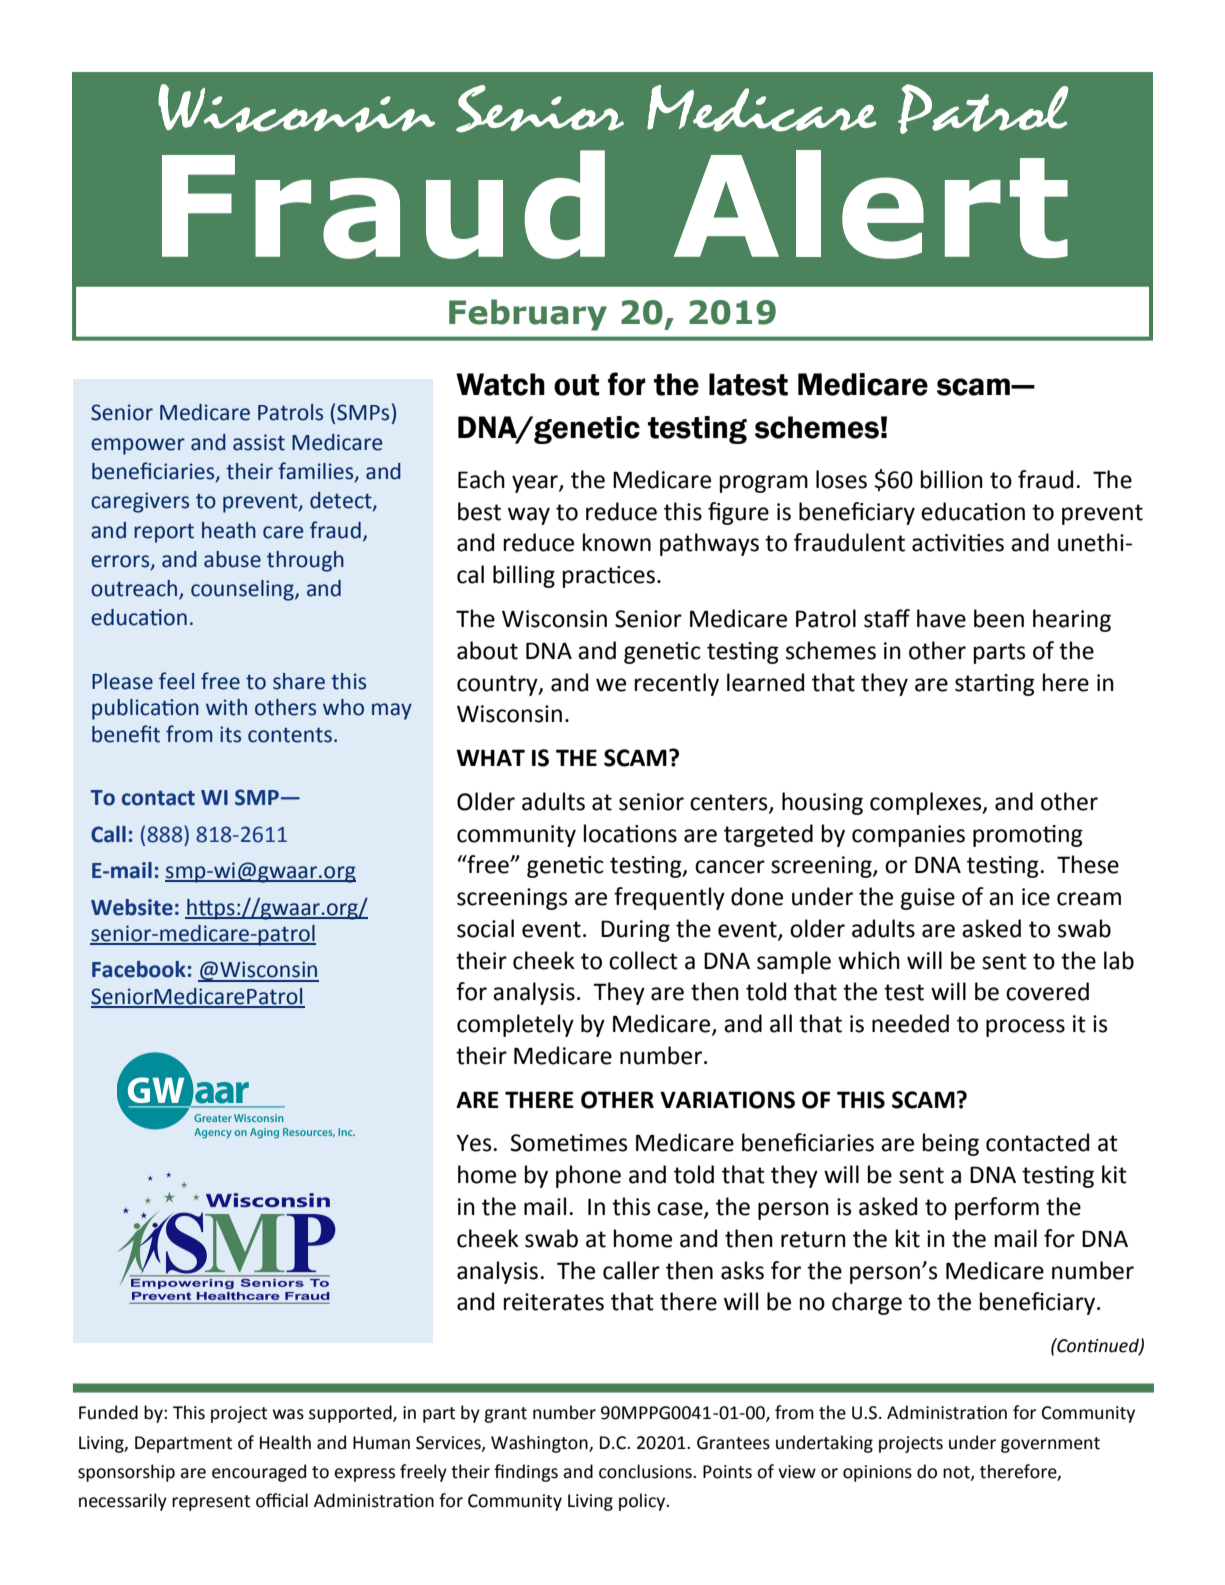 The image size is (1225, 1585). I want to click on encouraged, so click(259, 1473).
